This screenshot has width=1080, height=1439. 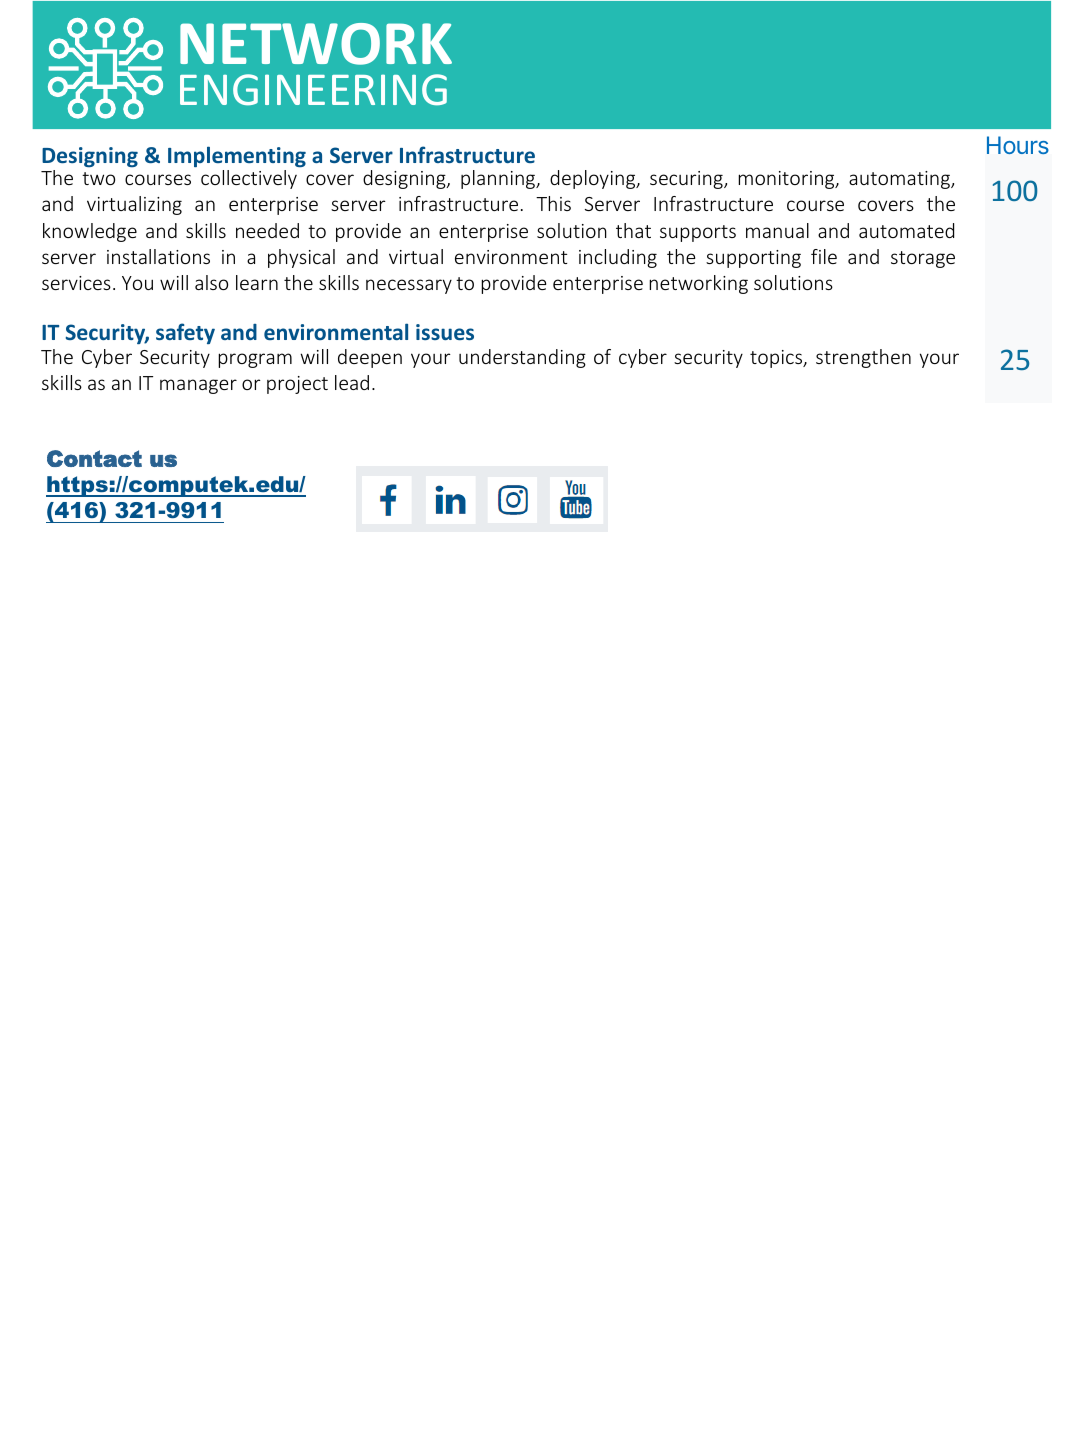 What do you see at coordinates (1018, 145) in the screenshot?
I see `Hours` at bounding box center [1018, 145].
